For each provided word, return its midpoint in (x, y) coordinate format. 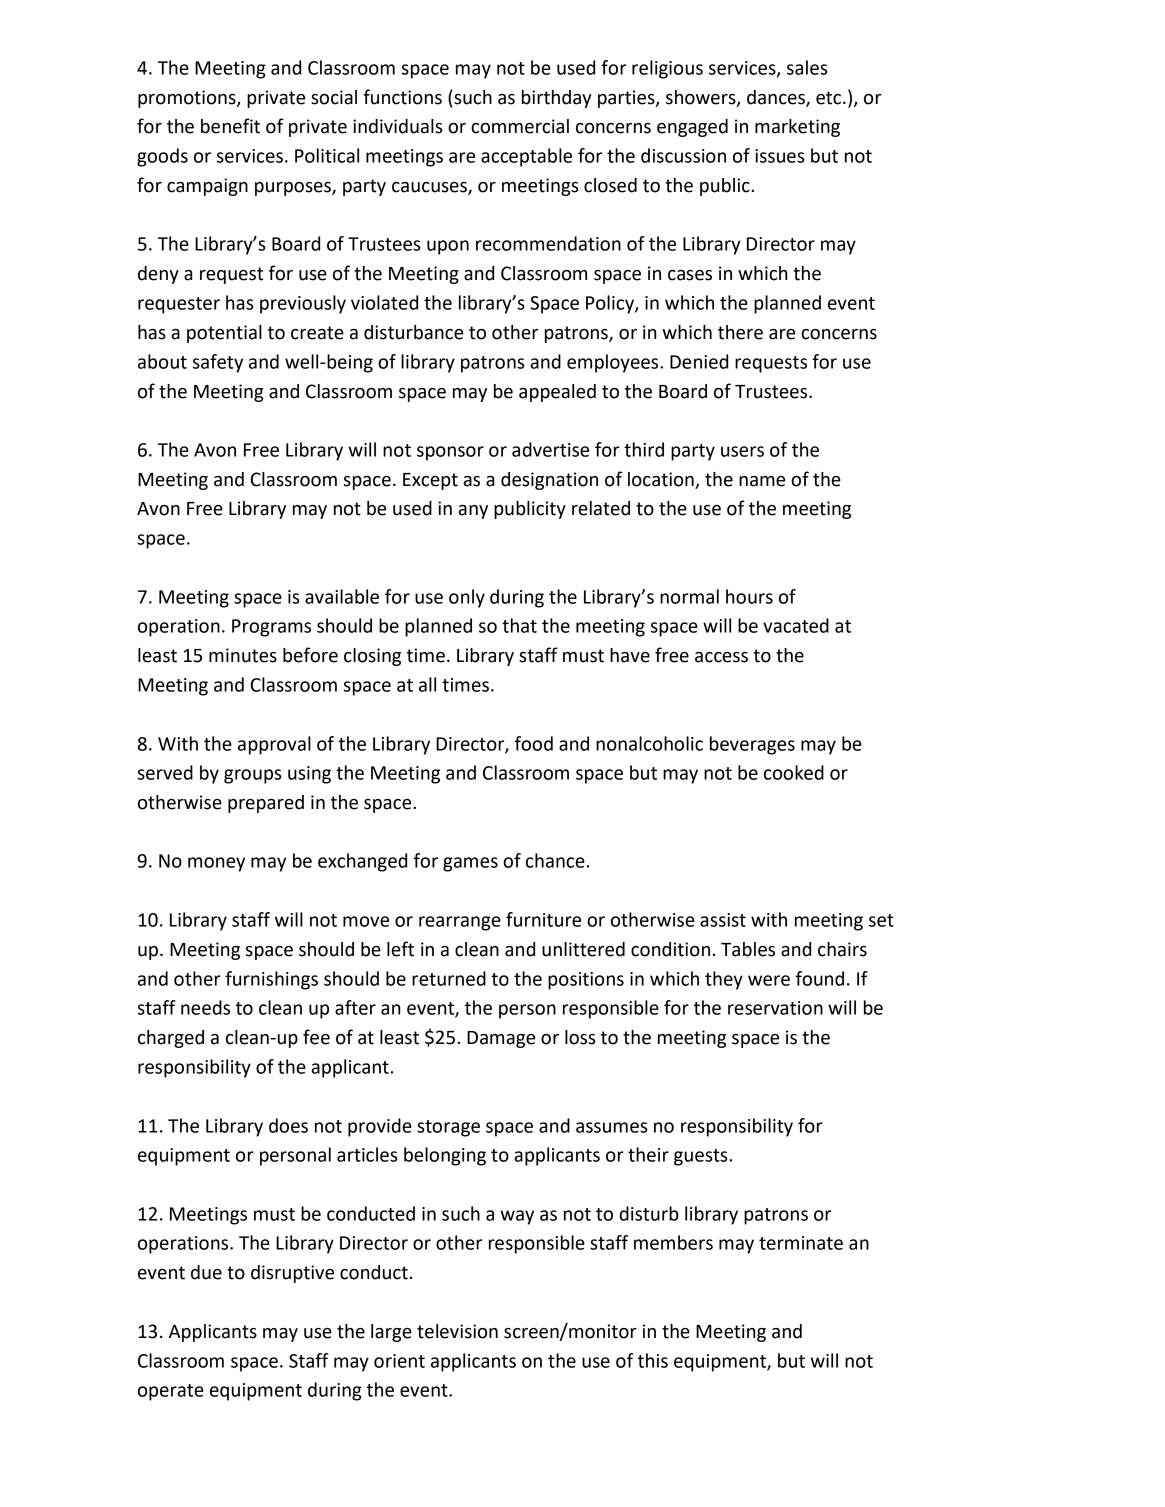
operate (171, 1392)
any (473, 512)
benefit (230, 126)
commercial (520, 126)
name (762, 481)
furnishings (271, 980)
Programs (271, 628)
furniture (543, 919)
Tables (748, 949)
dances (777, 98)
